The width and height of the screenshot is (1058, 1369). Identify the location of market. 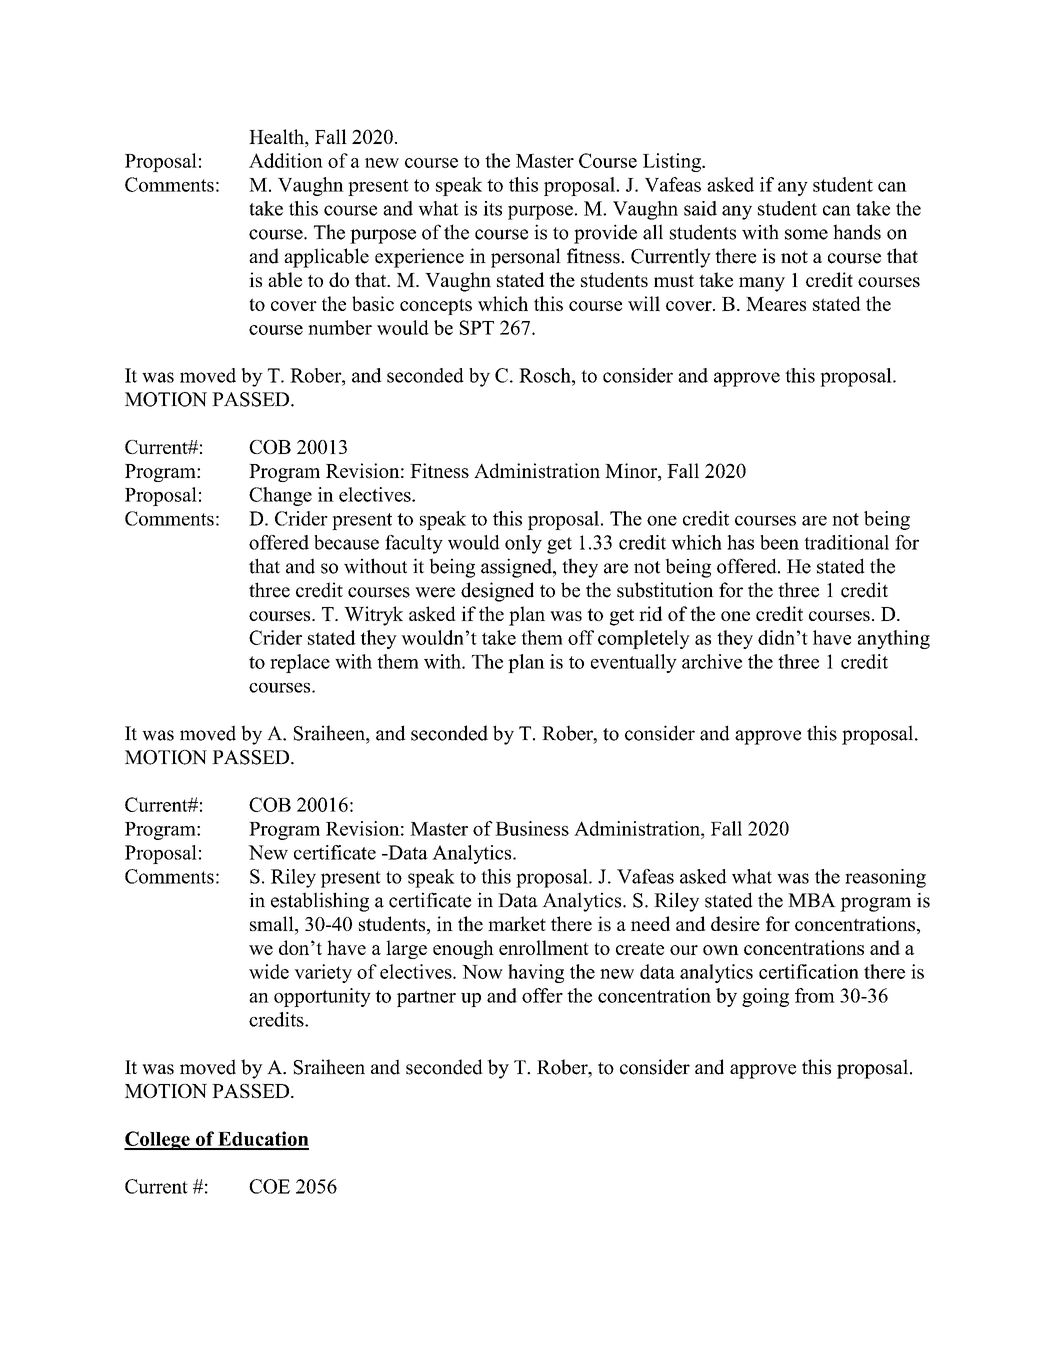
(517, 923).
